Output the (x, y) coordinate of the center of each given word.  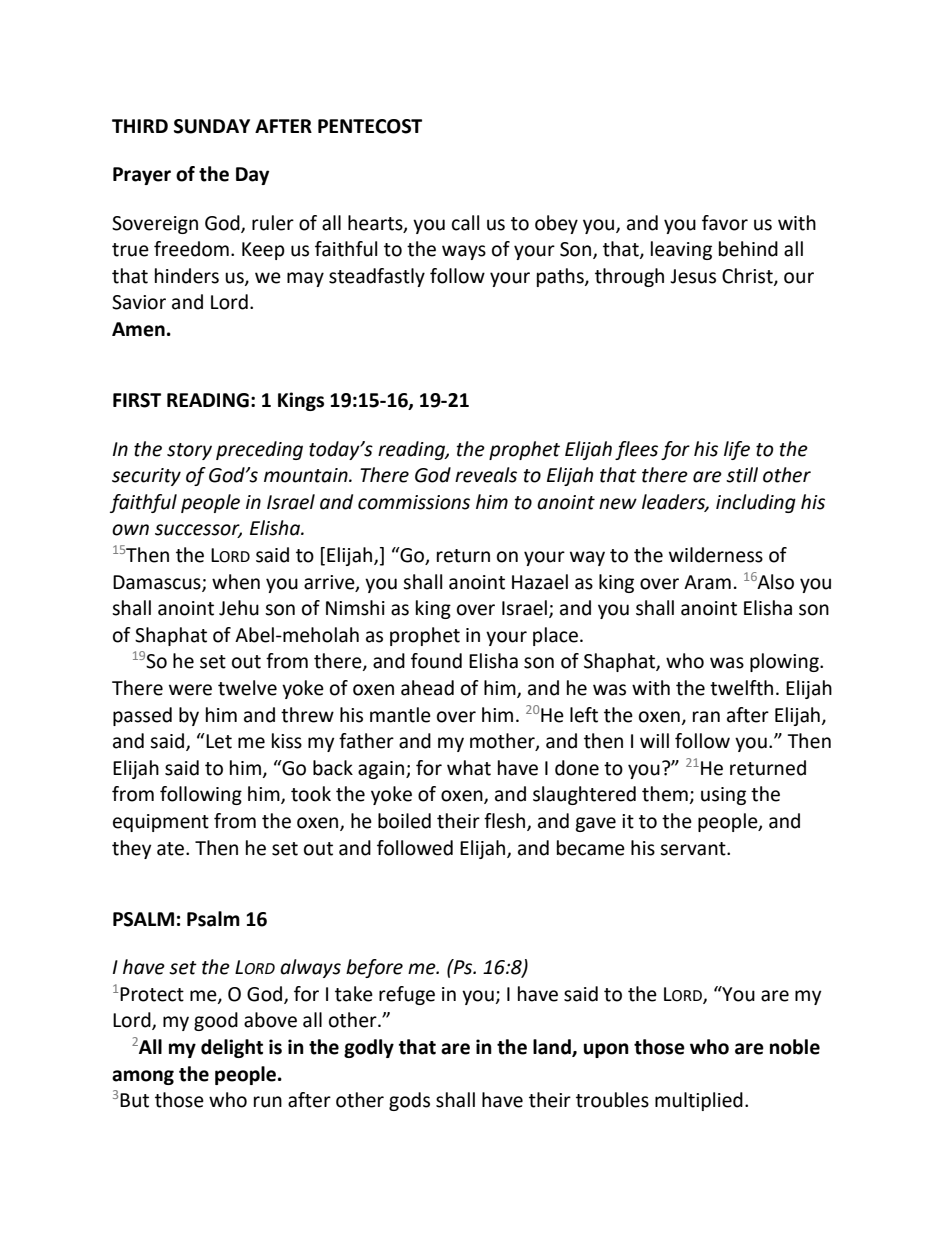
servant (694, 849)
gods (409, 1101)
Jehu (239, 608)
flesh (506, 822)
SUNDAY (212, 126)
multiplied (699, 1101)
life (737, 450)
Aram (707, 582)
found (436, 661)
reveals (486, 475)
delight (232, 1048)
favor (725, 223)
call (465, 223)
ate (172, 849)
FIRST (137, 400)
